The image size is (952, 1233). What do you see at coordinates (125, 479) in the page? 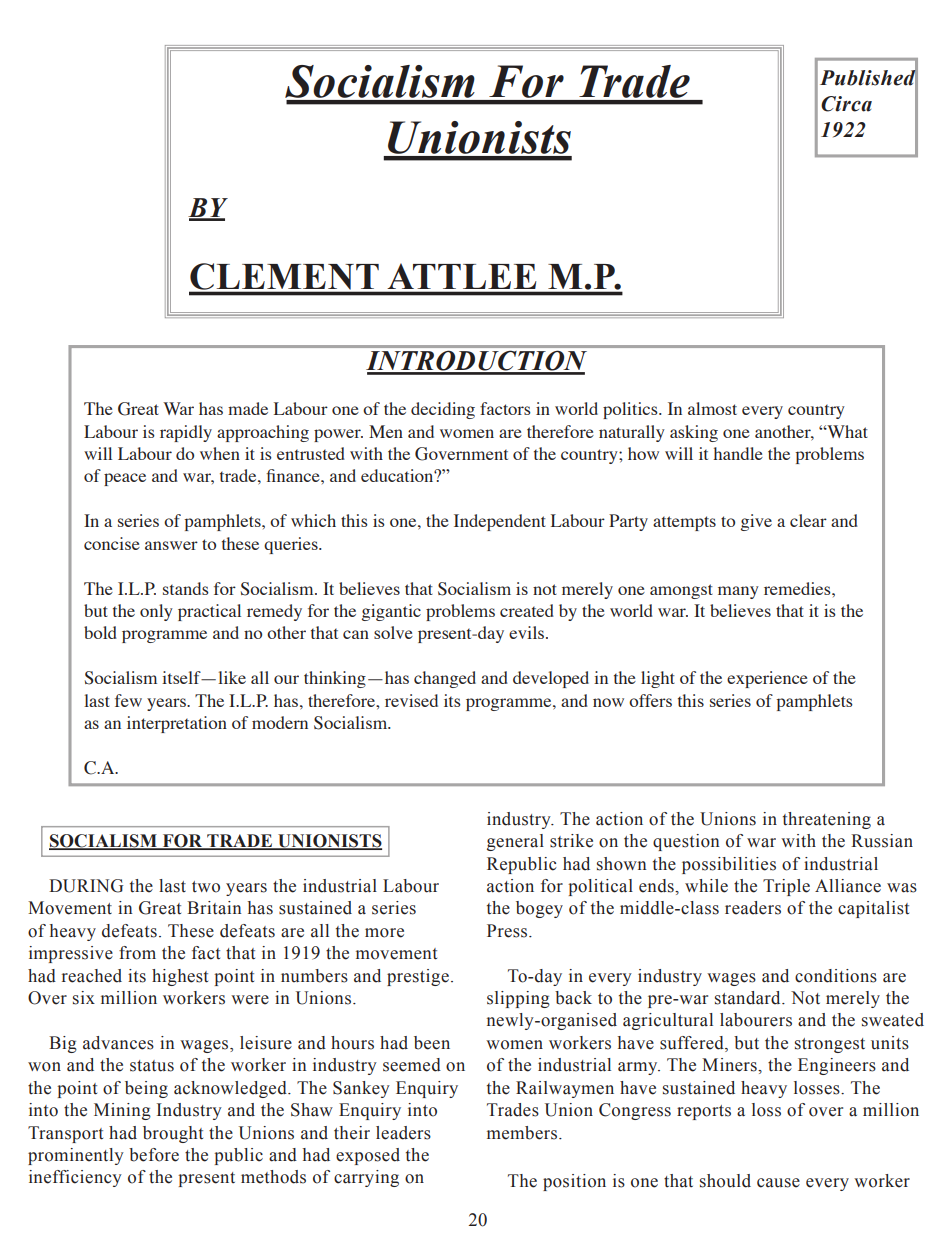
I see `peace` at bounding box center [125, 479].
